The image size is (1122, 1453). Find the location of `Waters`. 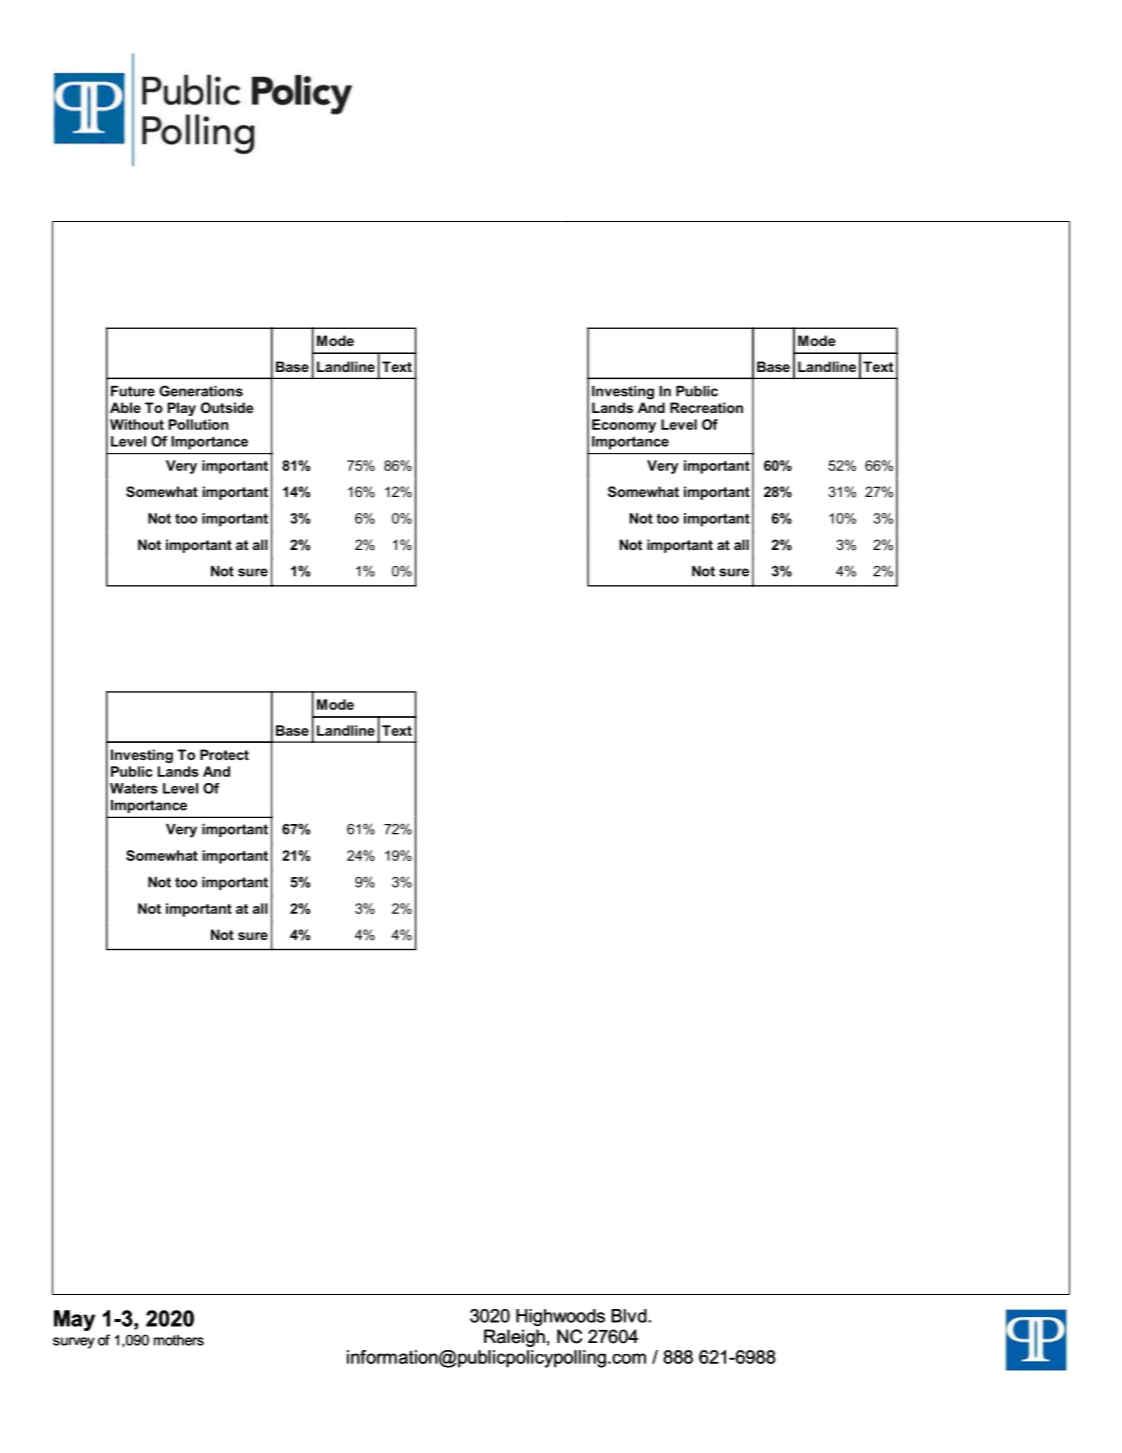

Waters is located at coordinates (134, 788).
